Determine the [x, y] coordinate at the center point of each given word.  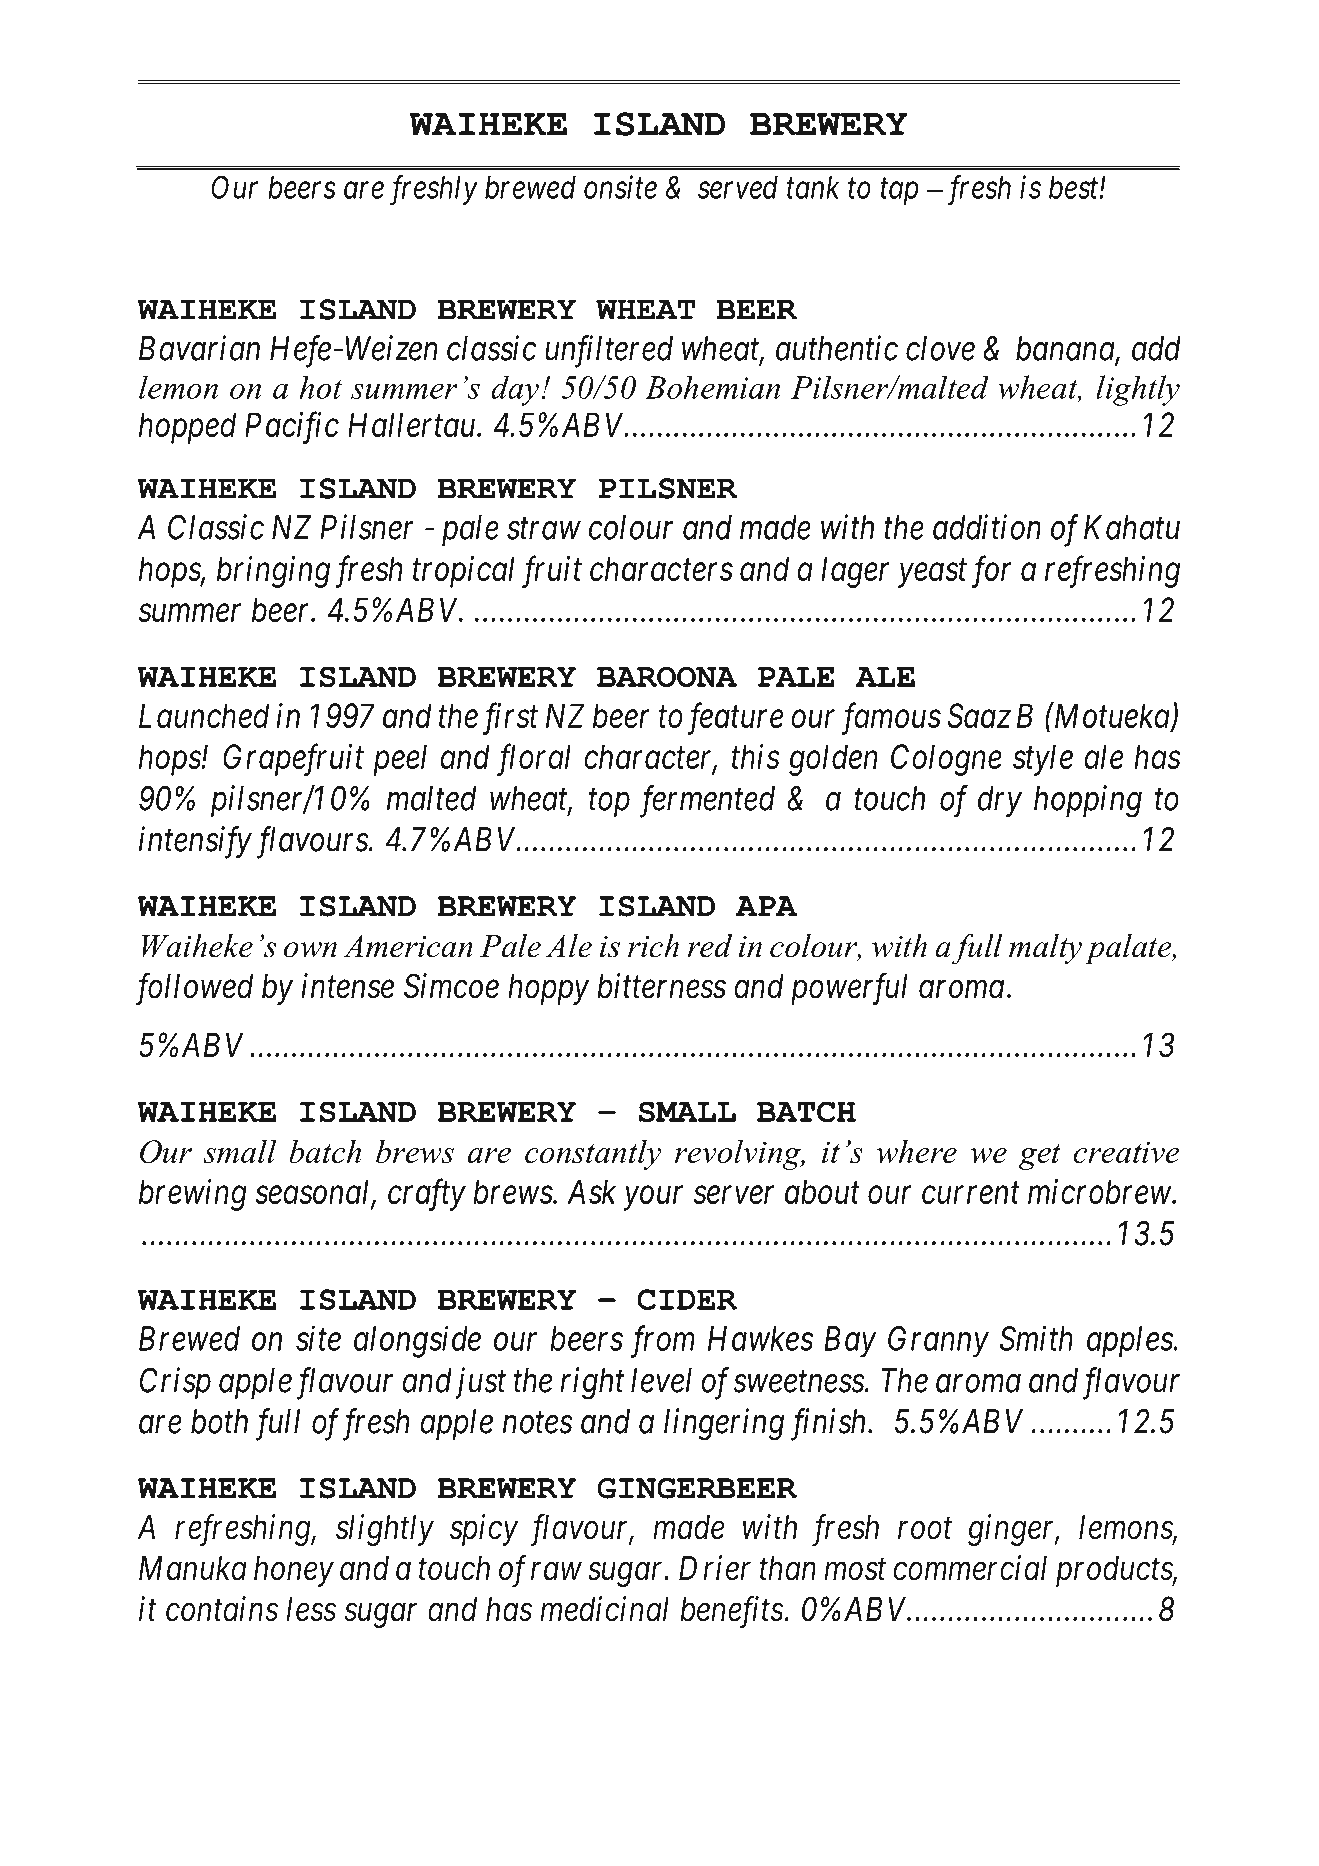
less [311, 1609]
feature [735, 719]
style [1043, 760]
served [738, 187]
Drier [715, 1568]
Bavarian [199, 348]
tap [899, 192]
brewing [193, 1195]
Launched [204, 715]
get [1040, 1157]
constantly [593, 1154]
